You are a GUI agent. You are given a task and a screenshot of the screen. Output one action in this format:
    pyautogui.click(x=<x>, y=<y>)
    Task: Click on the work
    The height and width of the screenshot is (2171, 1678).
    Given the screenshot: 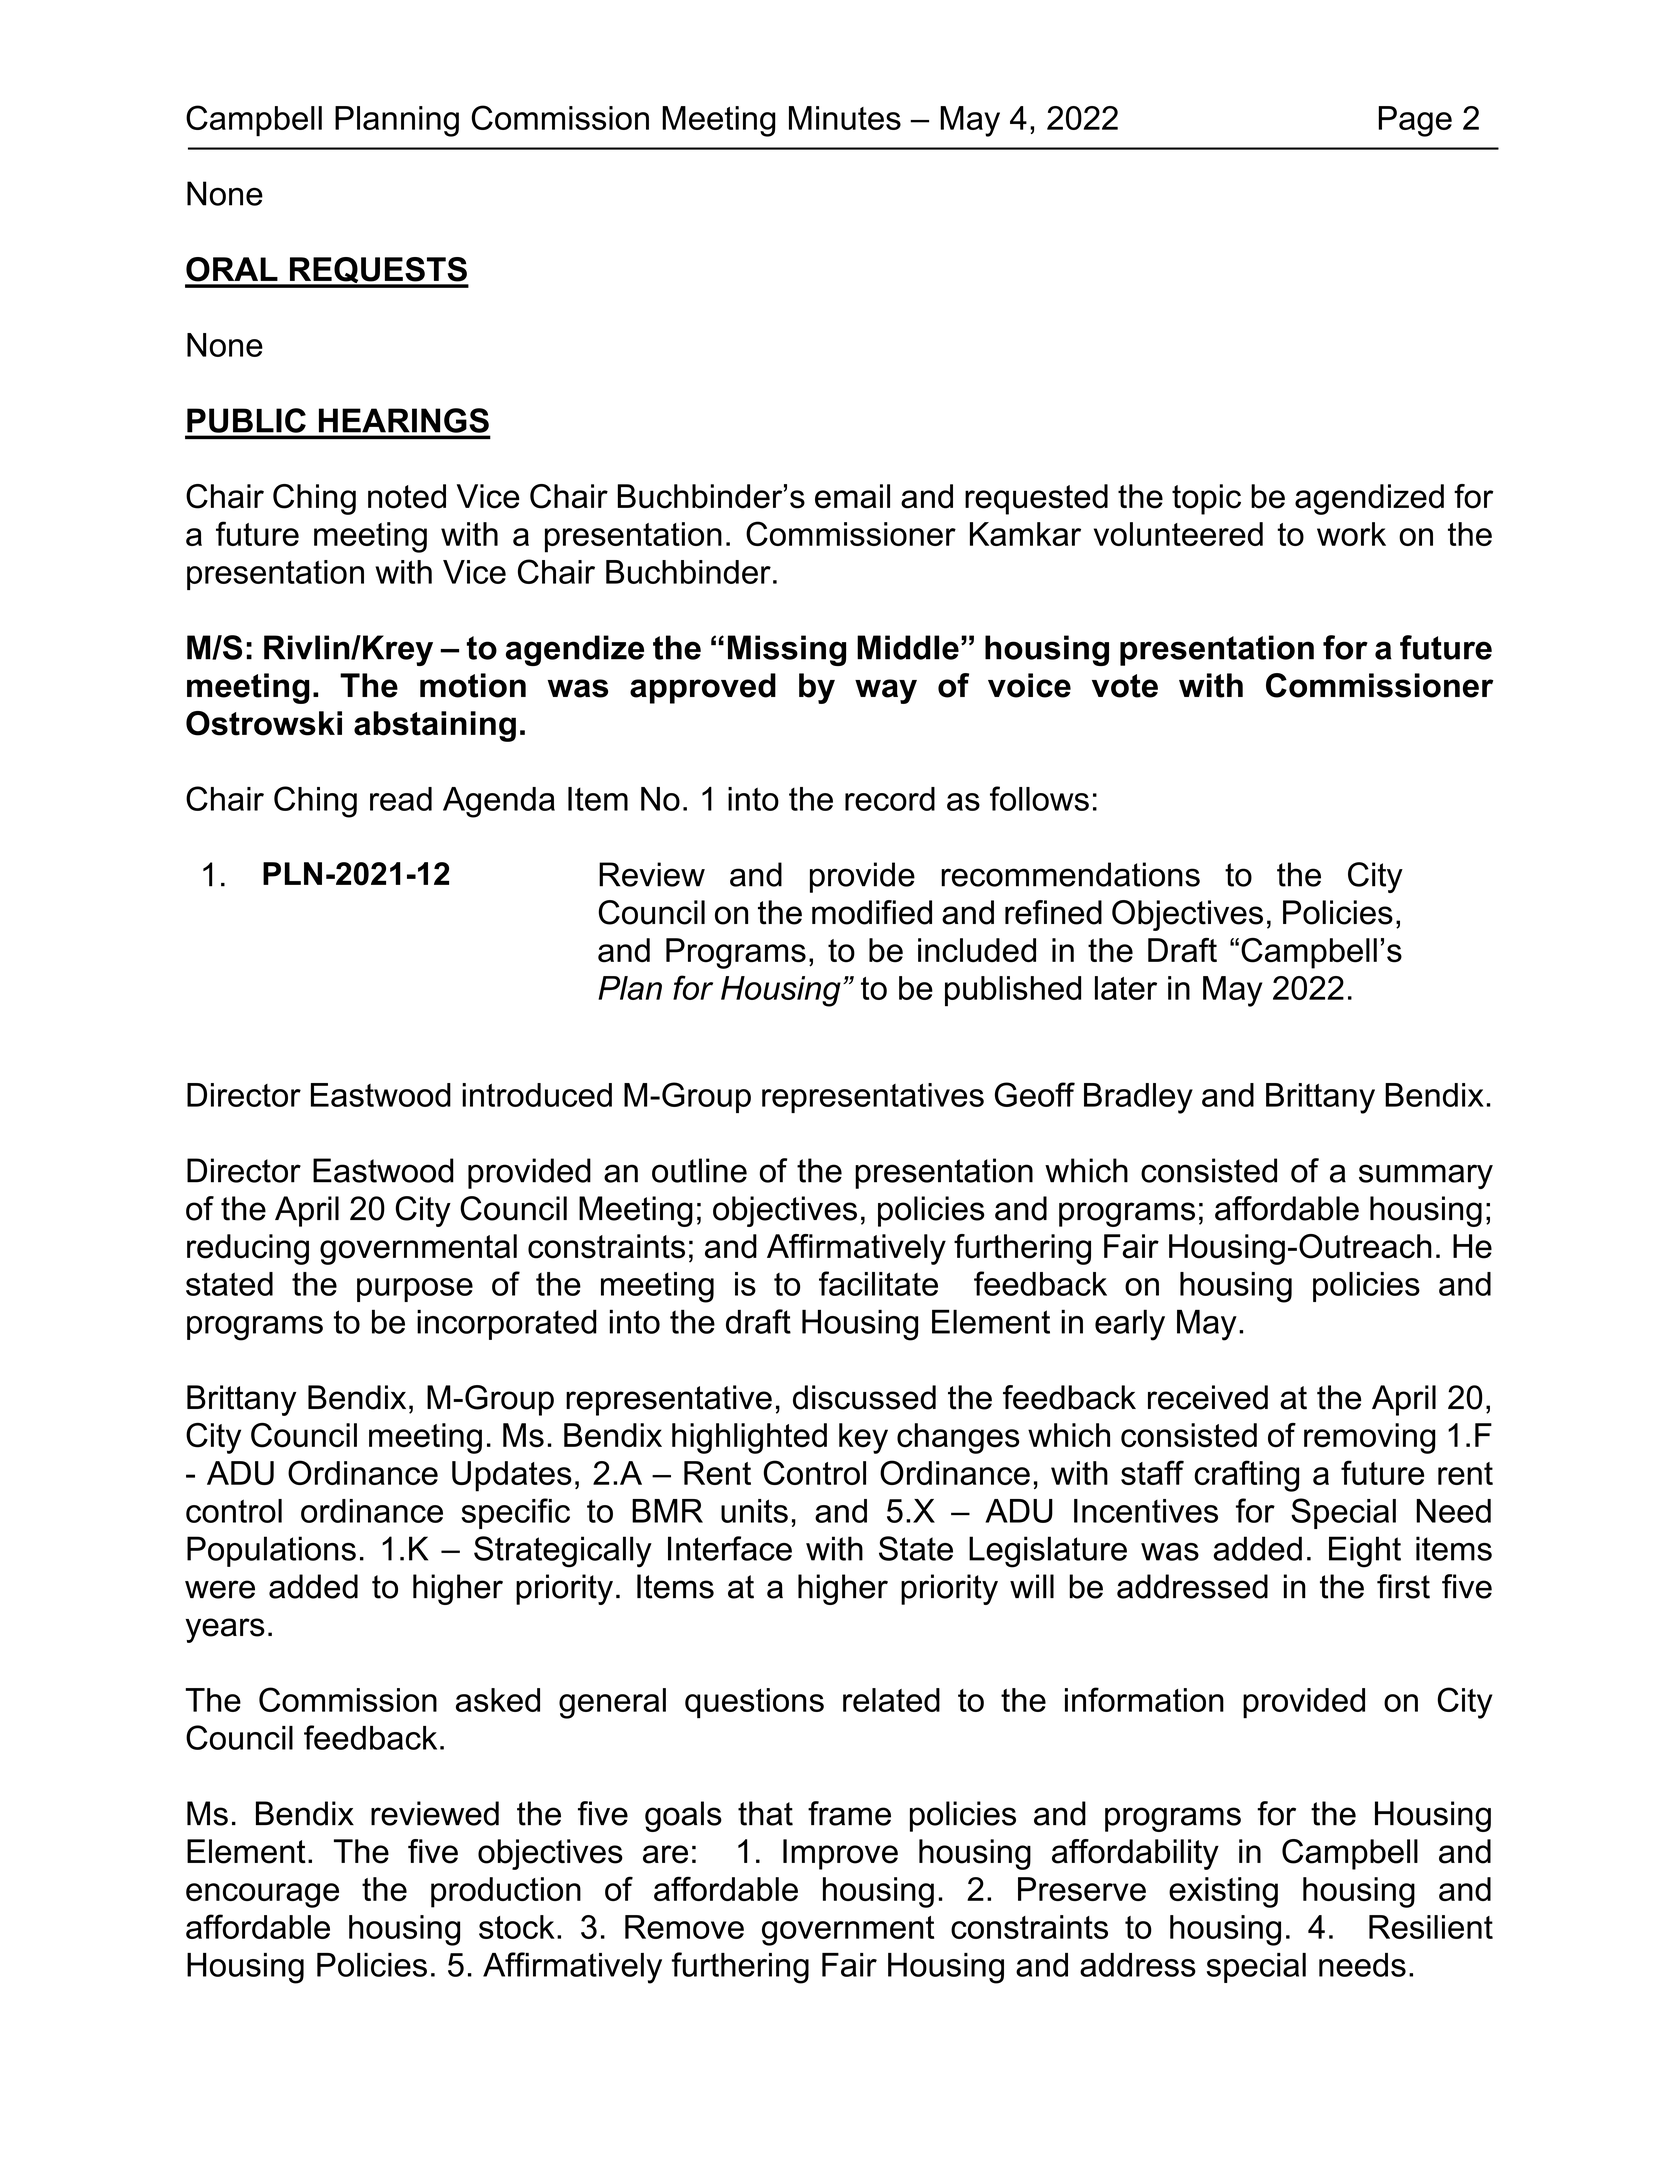 What is the action you would take?
    pyautogui.click(x=1351, y=534)
